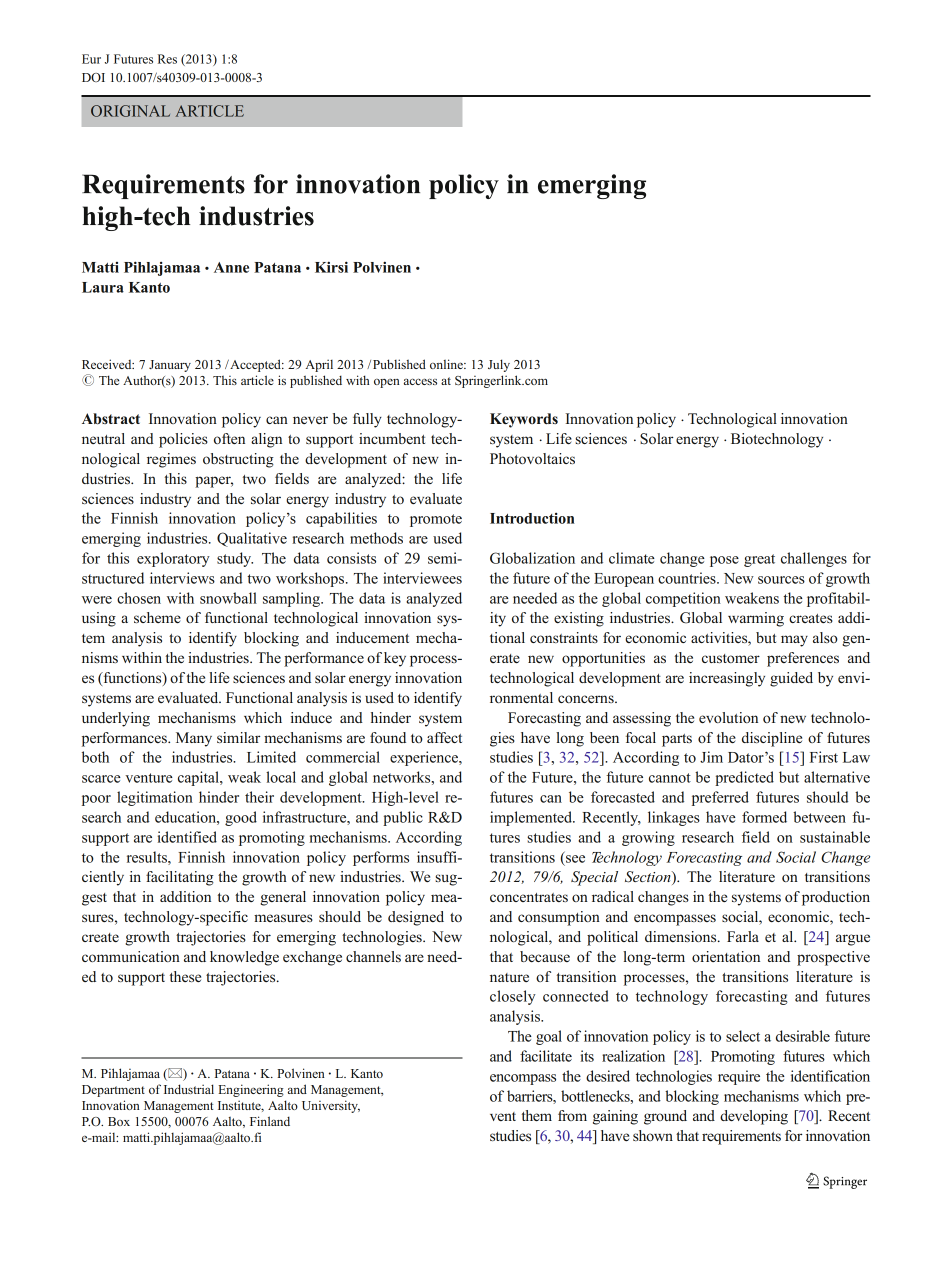 Image resolution: width=952 pixels, height=1265 pixels. I want to click on Keywords, so click(524, 420).
